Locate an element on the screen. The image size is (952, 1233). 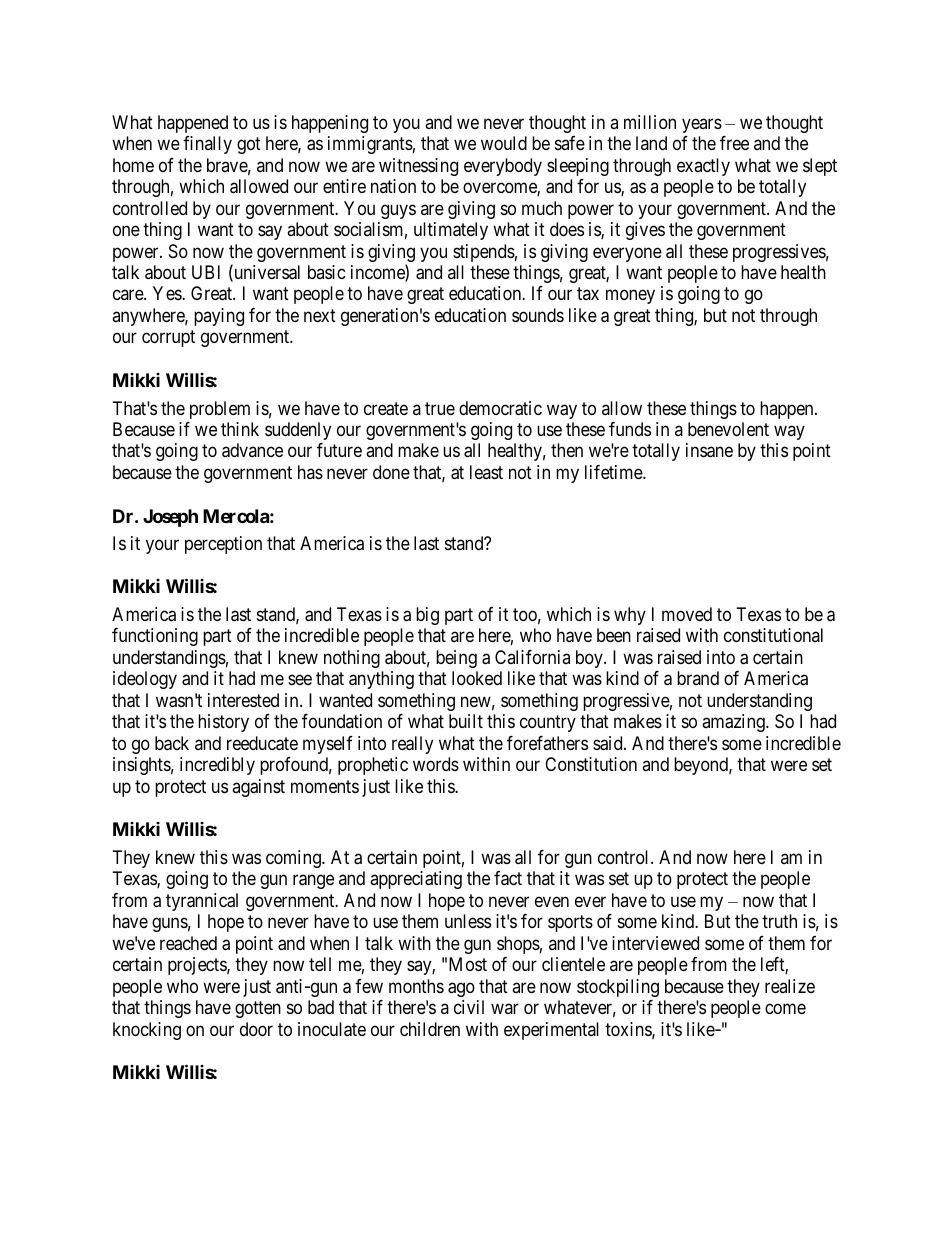
would is located at coordinates (504, 143).
